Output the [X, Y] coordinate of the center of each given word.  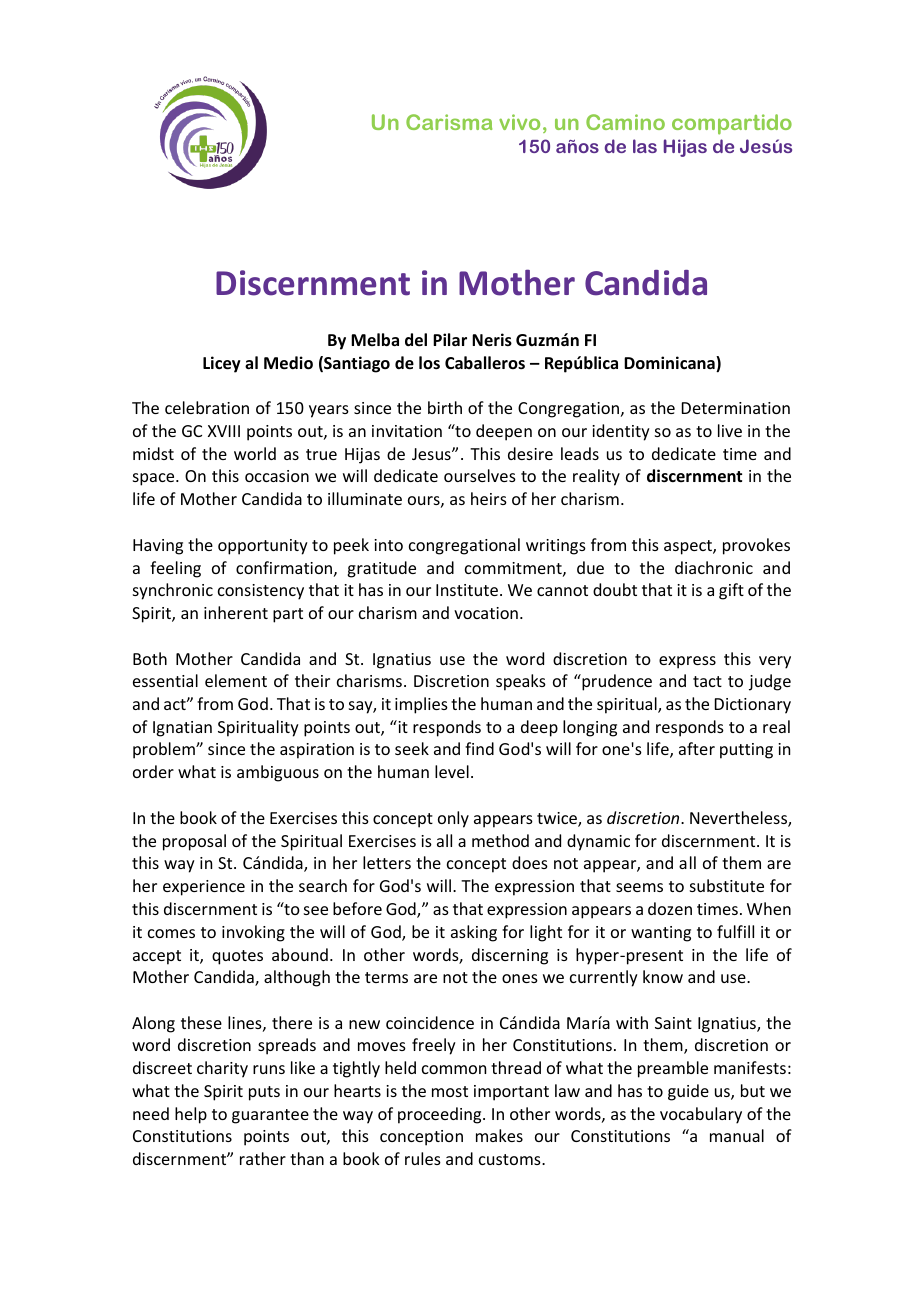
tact [707, 681]
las [645, 146]
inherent [236, 612]
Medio [288, 363]
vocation [486, 613]
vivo [519, 122]
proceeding [441, 1115]
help [191, 1115]
